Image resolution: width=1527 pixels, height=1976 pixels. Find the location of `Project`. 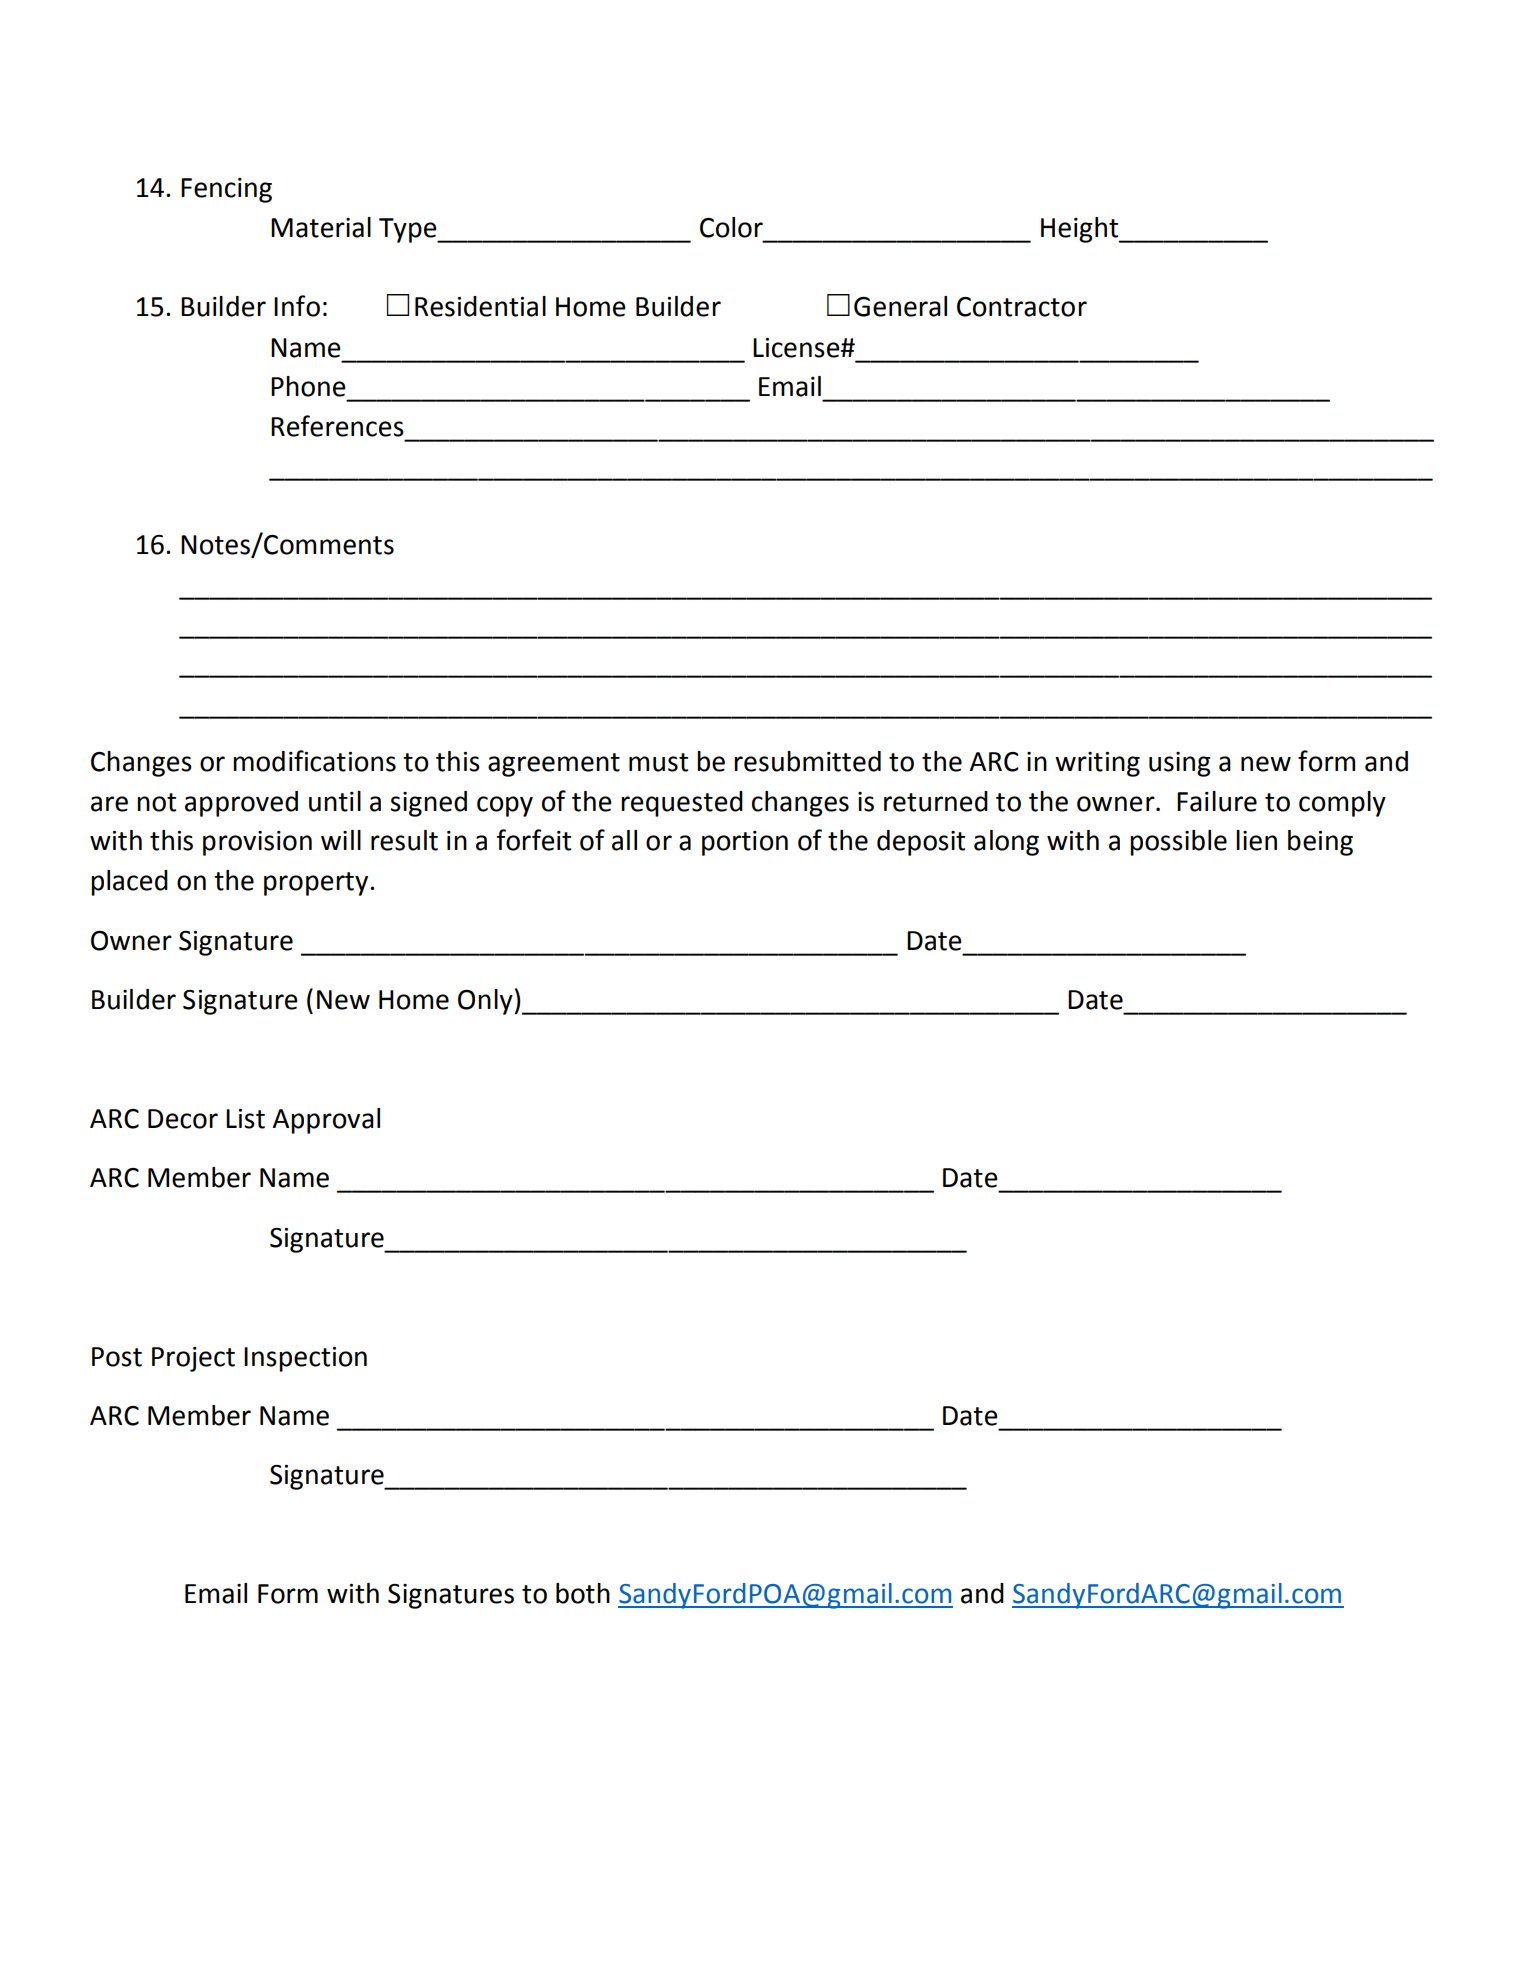

Project is located at coordinates (193, 1359).
